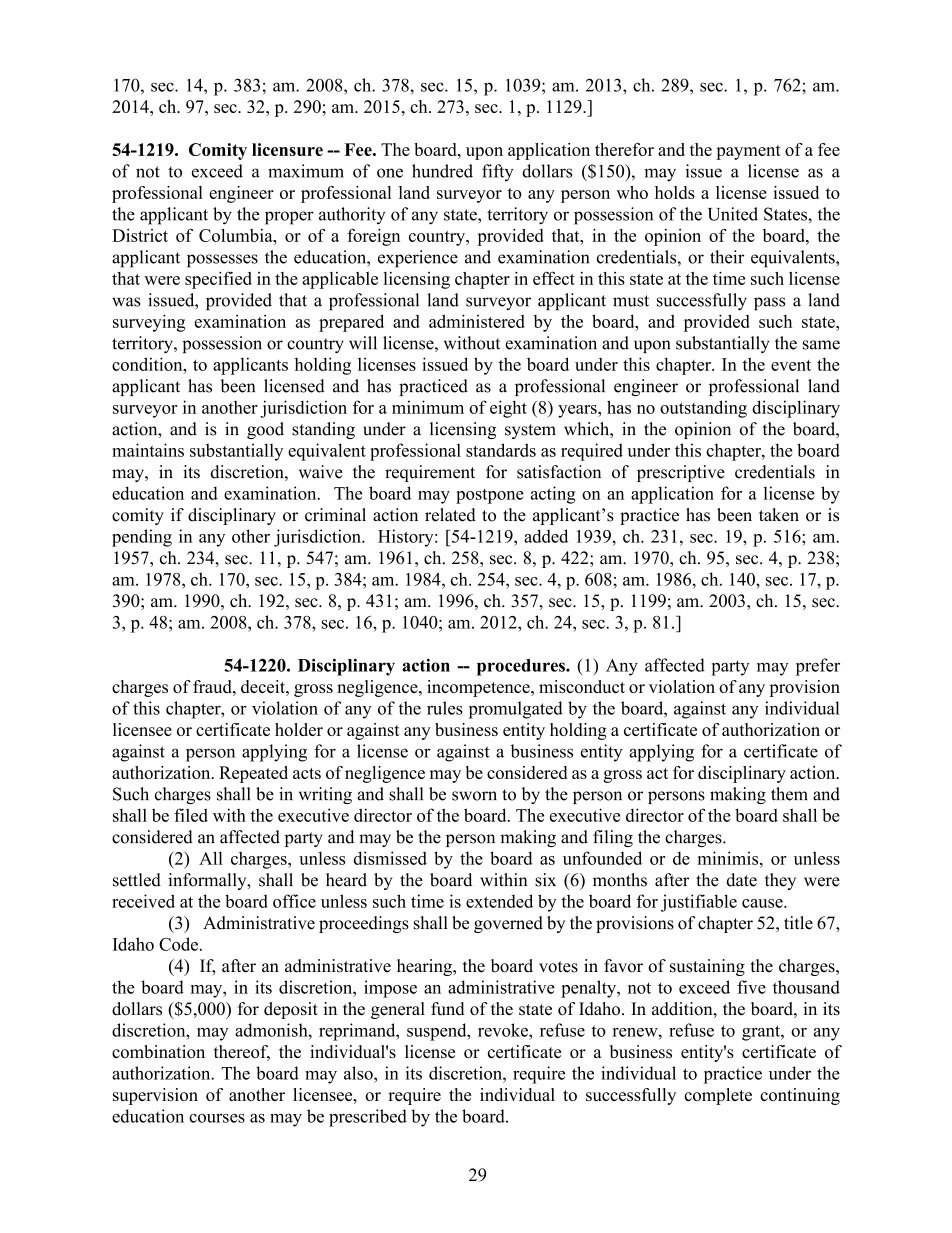  What do you see at coordinates (142, 538) in the screenshot?
I see `pending` at bounding box center [142, 538].
